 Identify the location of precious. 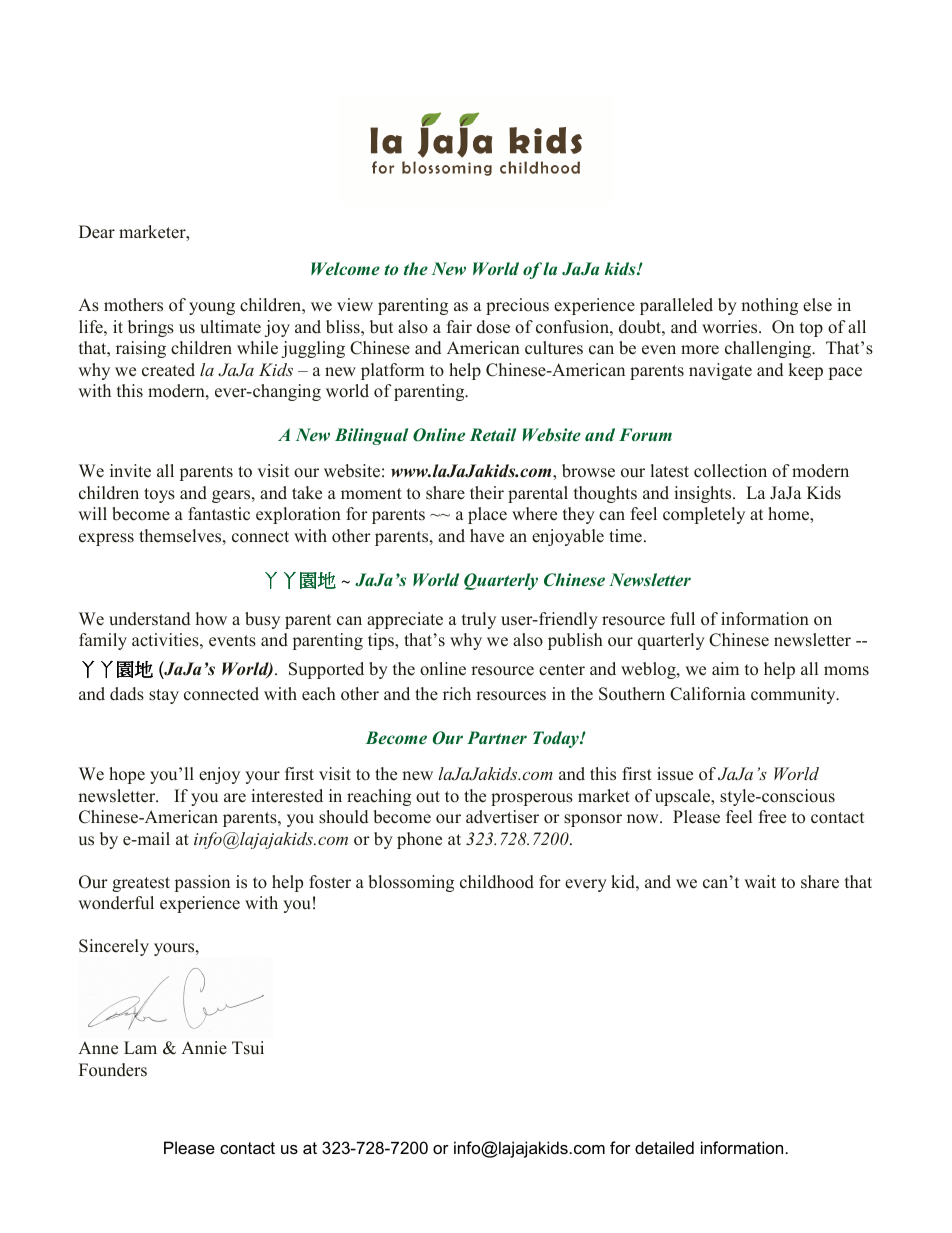
(517, 306).
